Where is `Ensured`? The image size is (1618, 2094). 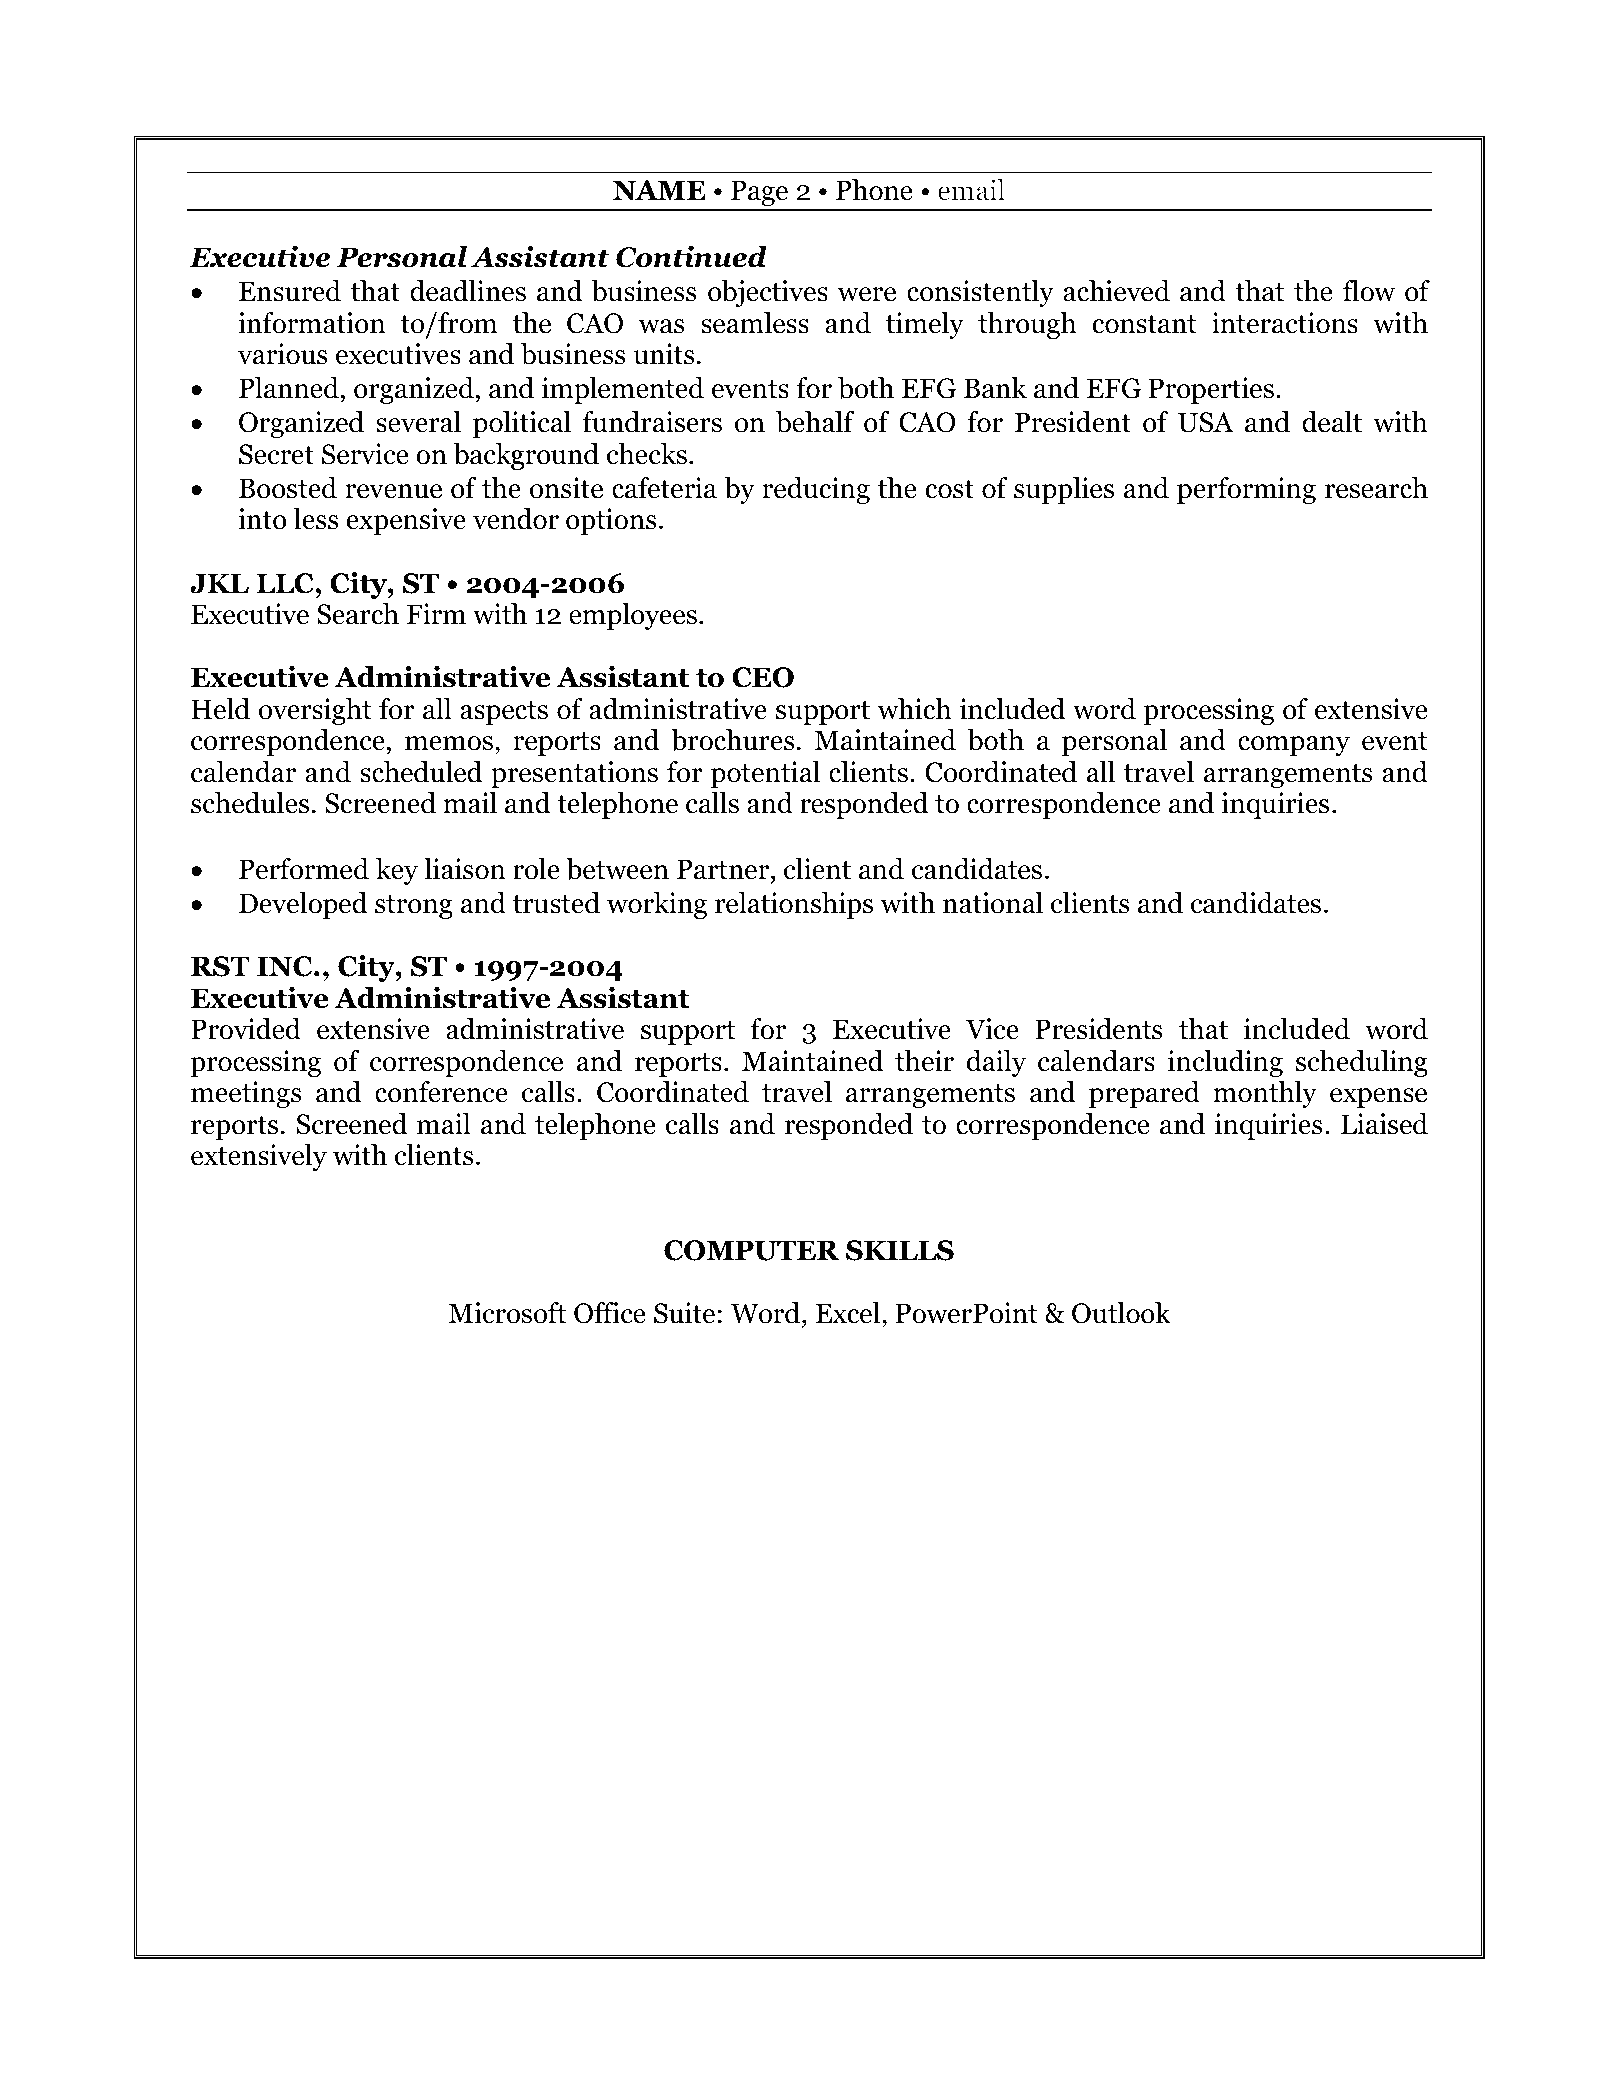
Ensured is located at coordinates (290, 291).
